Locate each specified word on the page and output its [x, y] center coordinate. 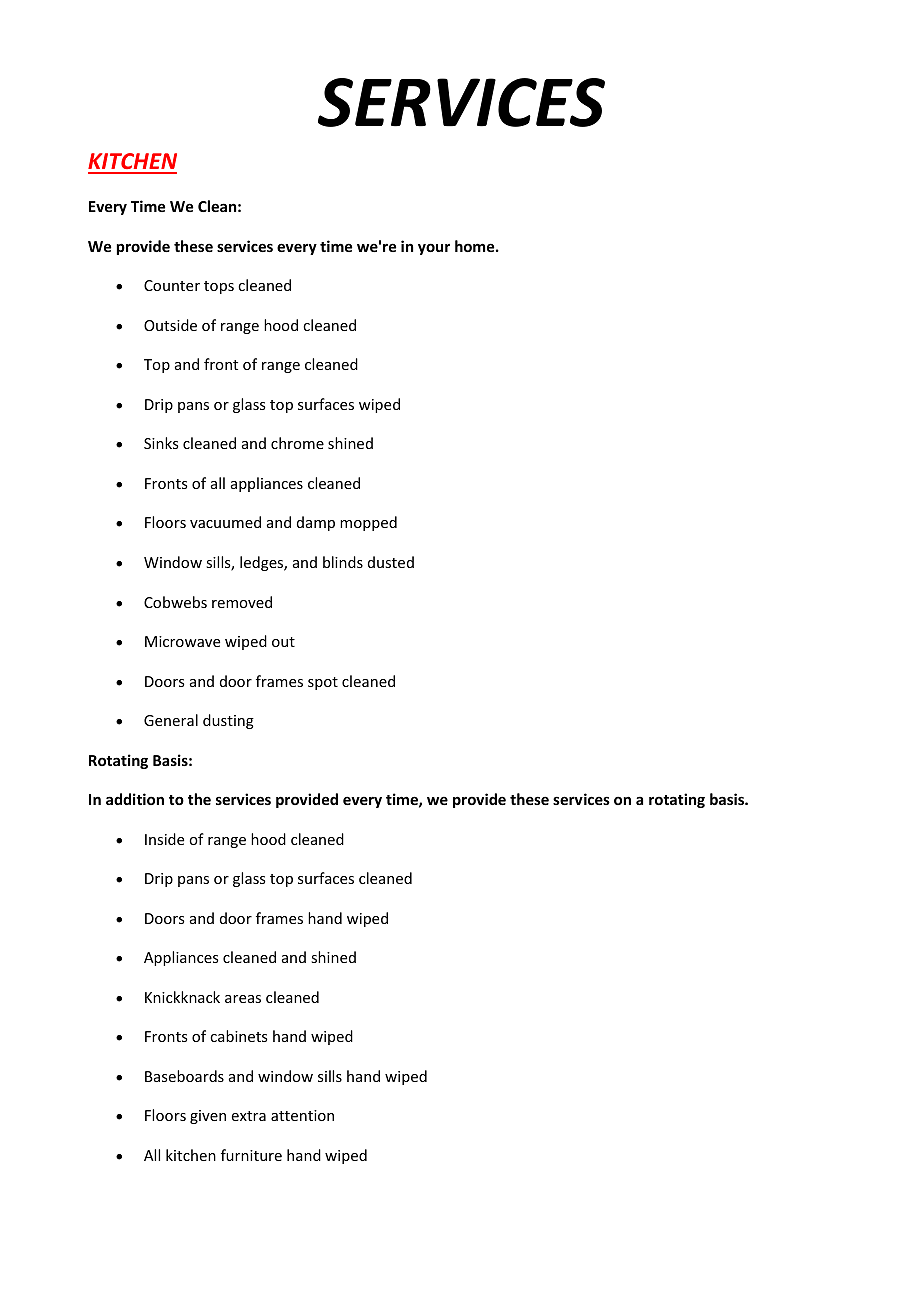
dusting [228, 721]
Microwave [182, 641]
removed [242, 602]
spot [323, 683]
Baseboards [184, 1076]
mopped [368, 523]
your [434, 249]
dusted [391, 562]
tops [219, 287]
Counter [172, 285]
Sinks [161, 443]
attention [302, 1115]
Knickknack [182, 997]
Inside [164, 839]
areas [243, 999]
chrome [297, 443]
